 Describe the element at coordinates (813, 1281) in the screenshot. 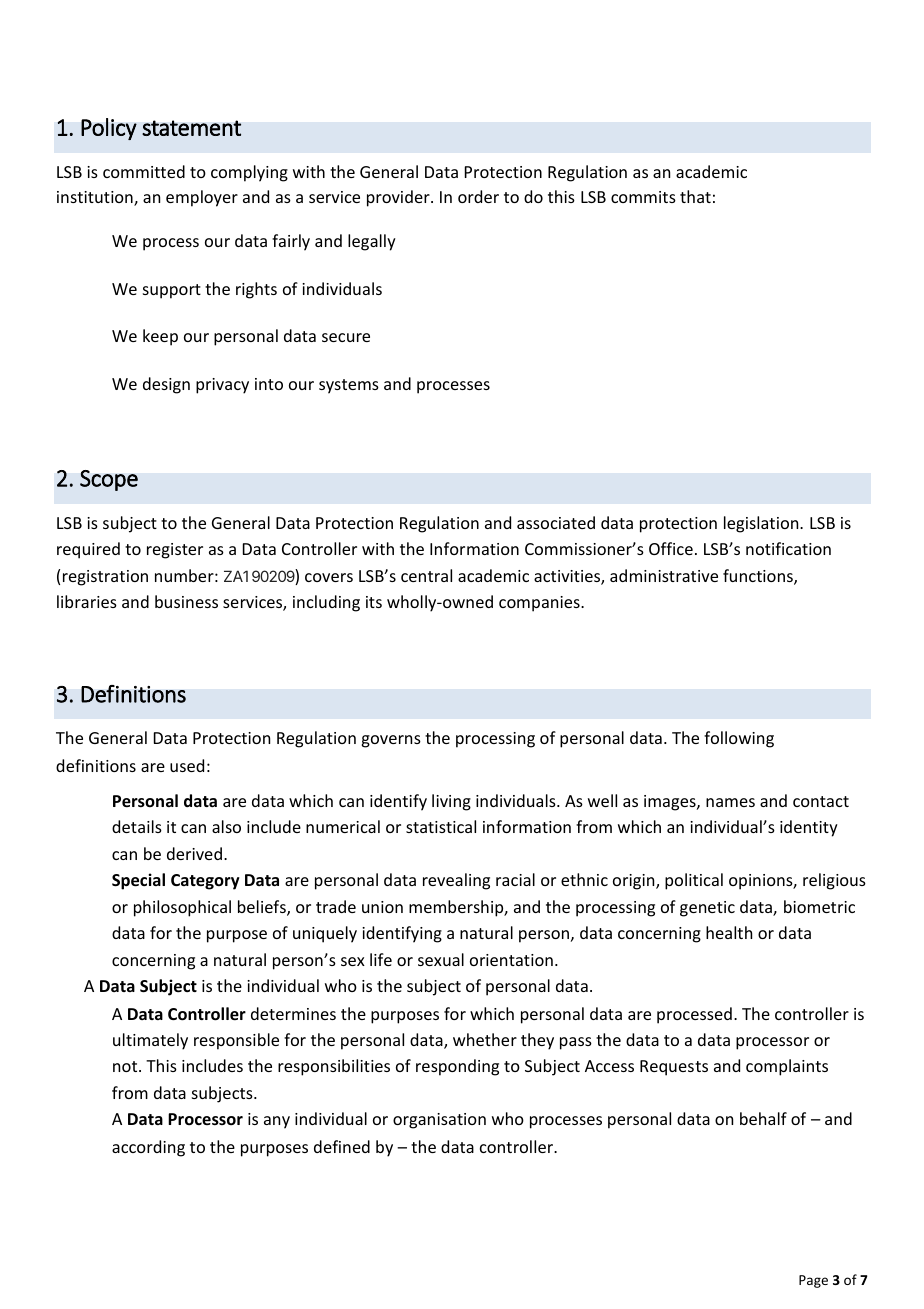

I see `Page` at that location.
